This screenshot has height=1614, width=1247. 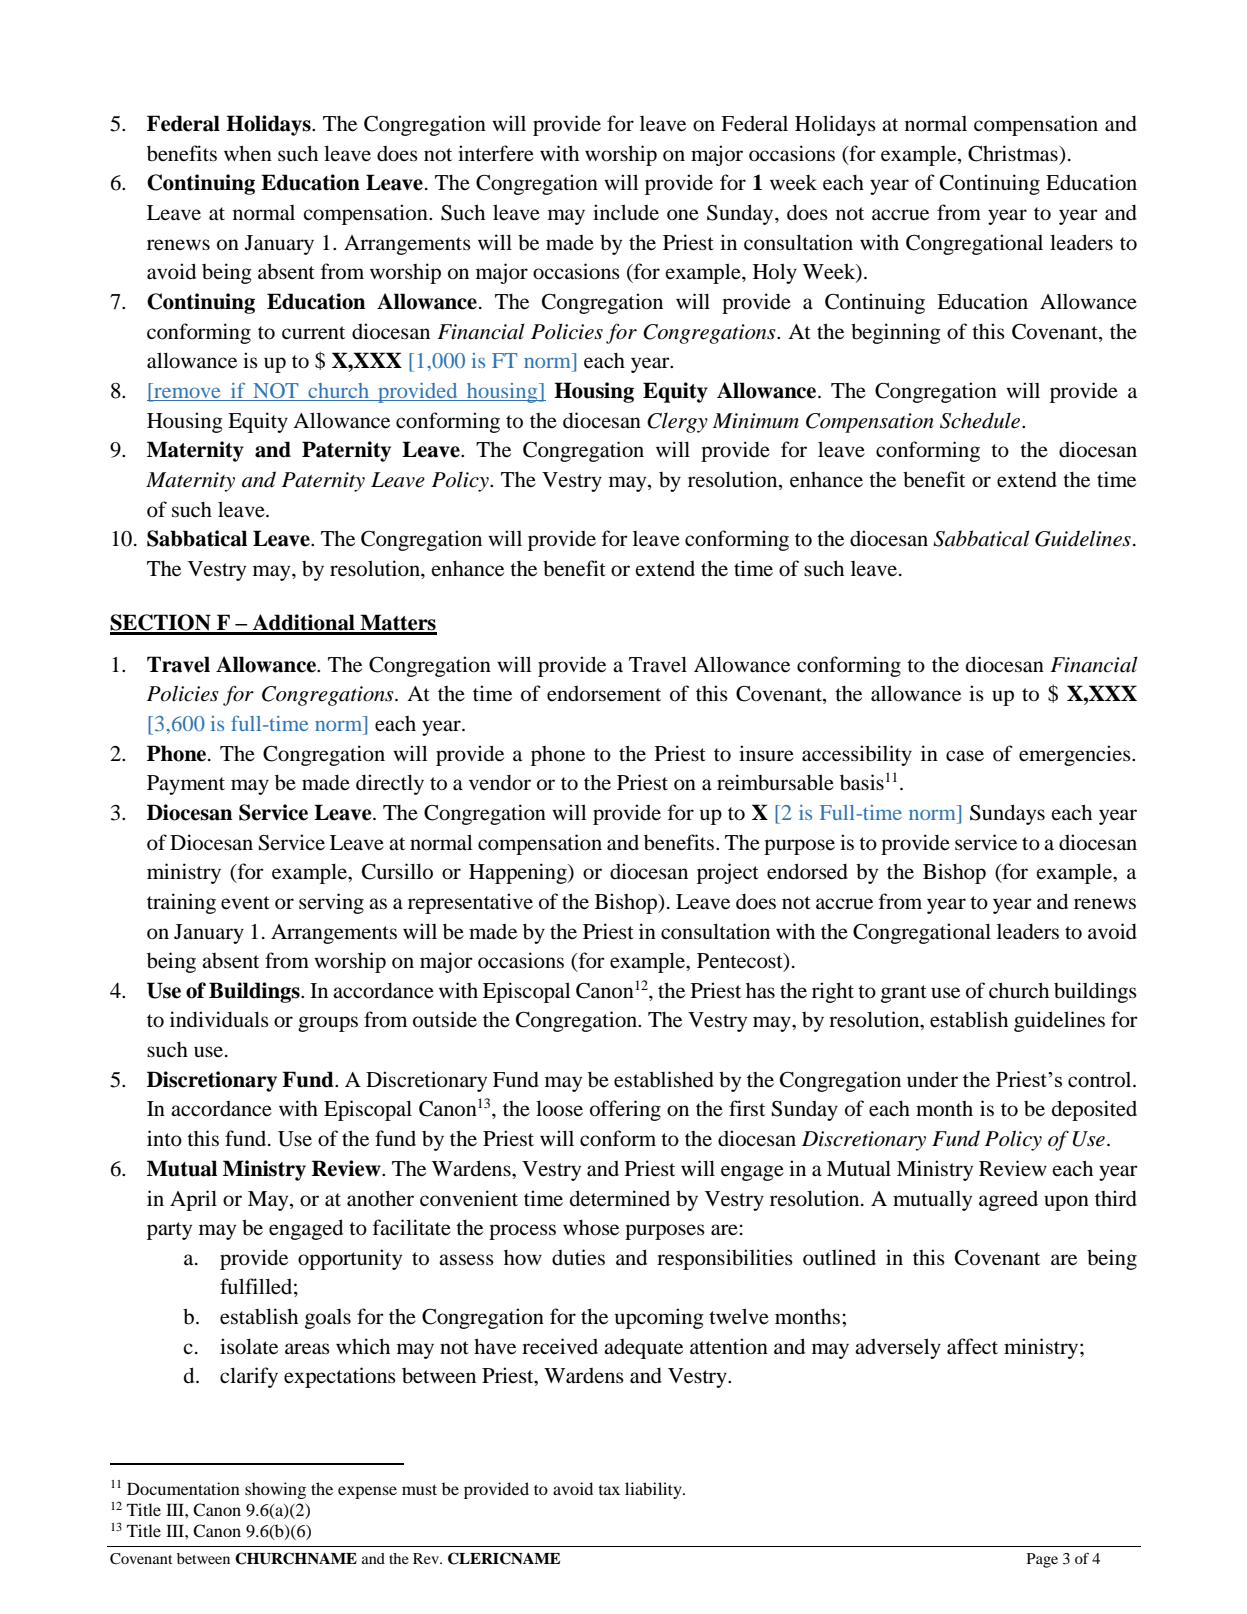 I want to click on Page, so click(x=1042, y=1560).
